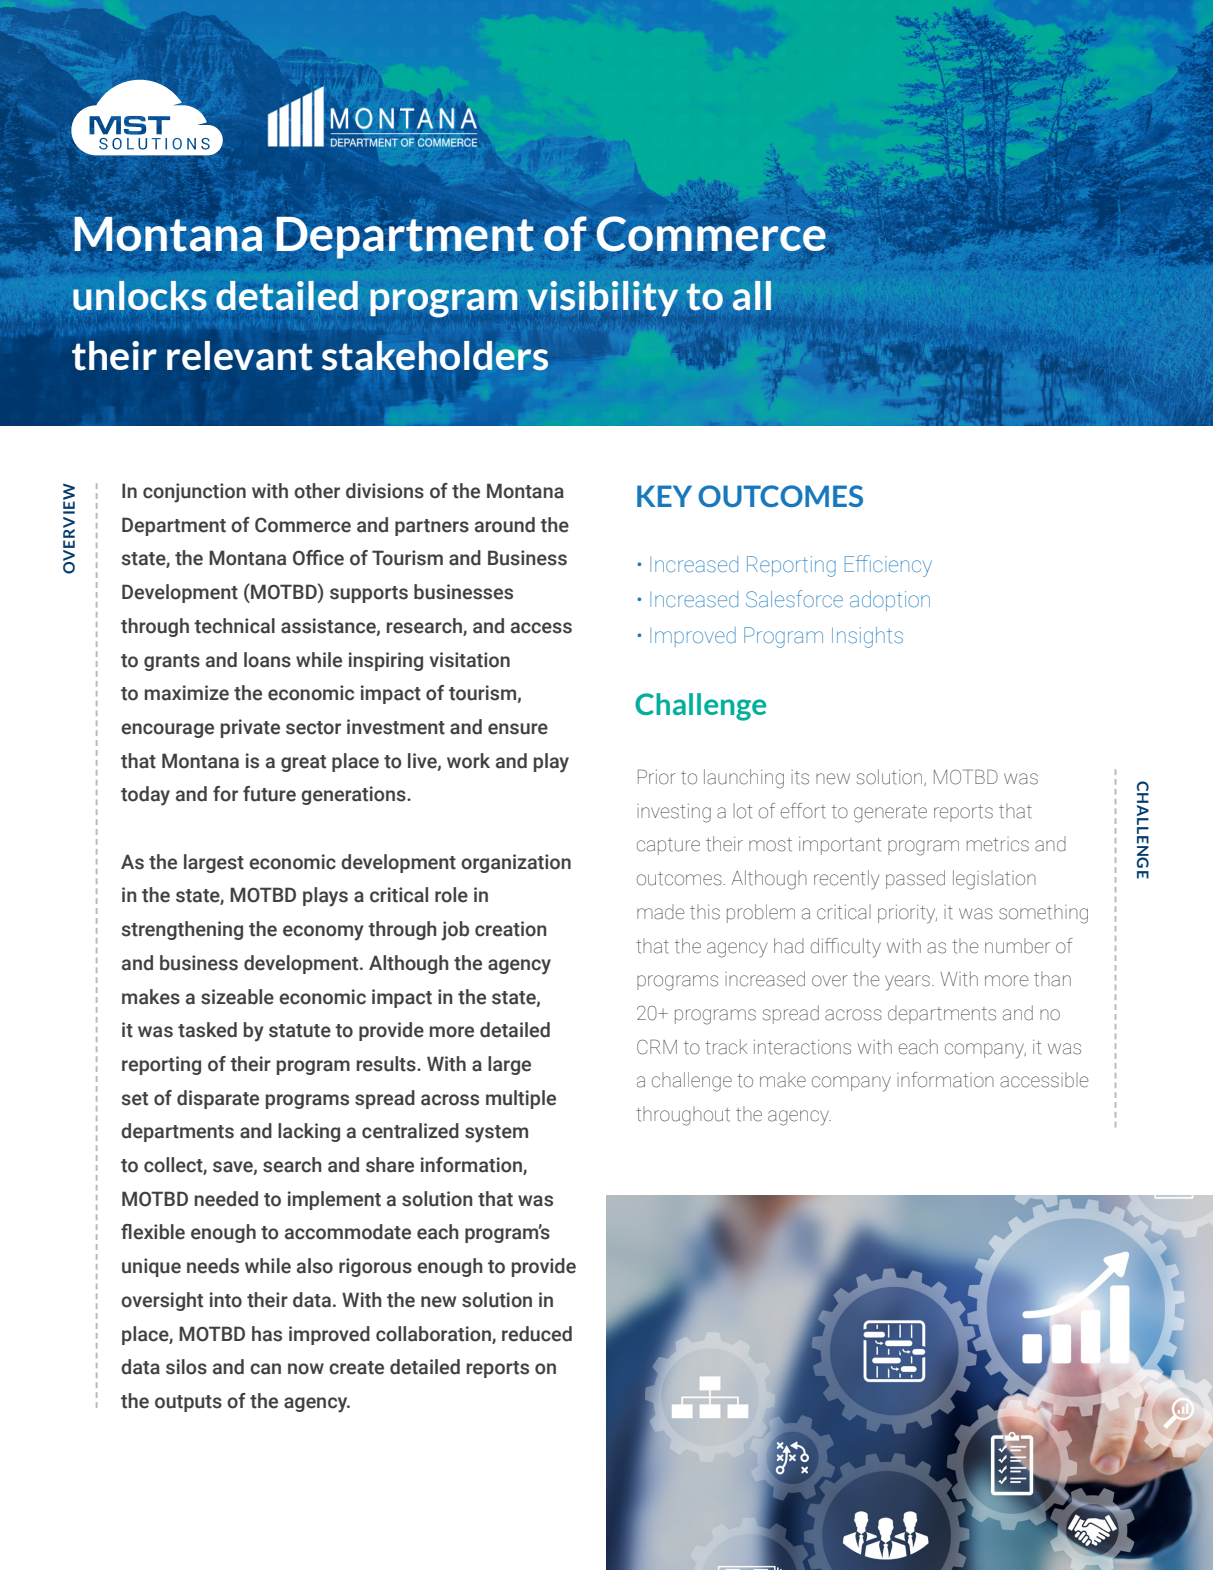  What do you see at coordinates (602, 298) in the document?
I see `visibility` at bounding box center [602, 298].
